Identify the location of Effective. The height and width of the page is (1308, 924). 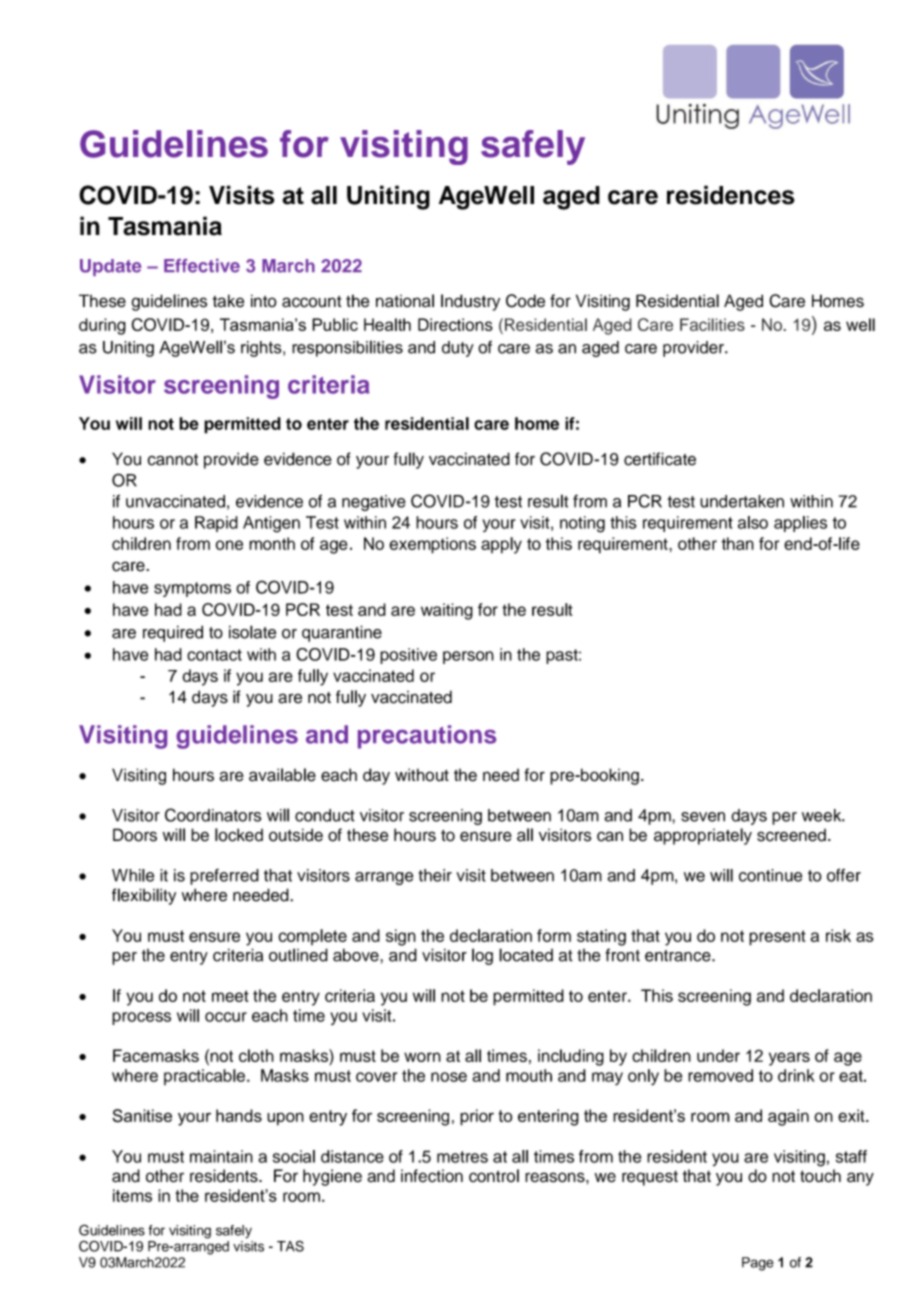
(202, 266).
